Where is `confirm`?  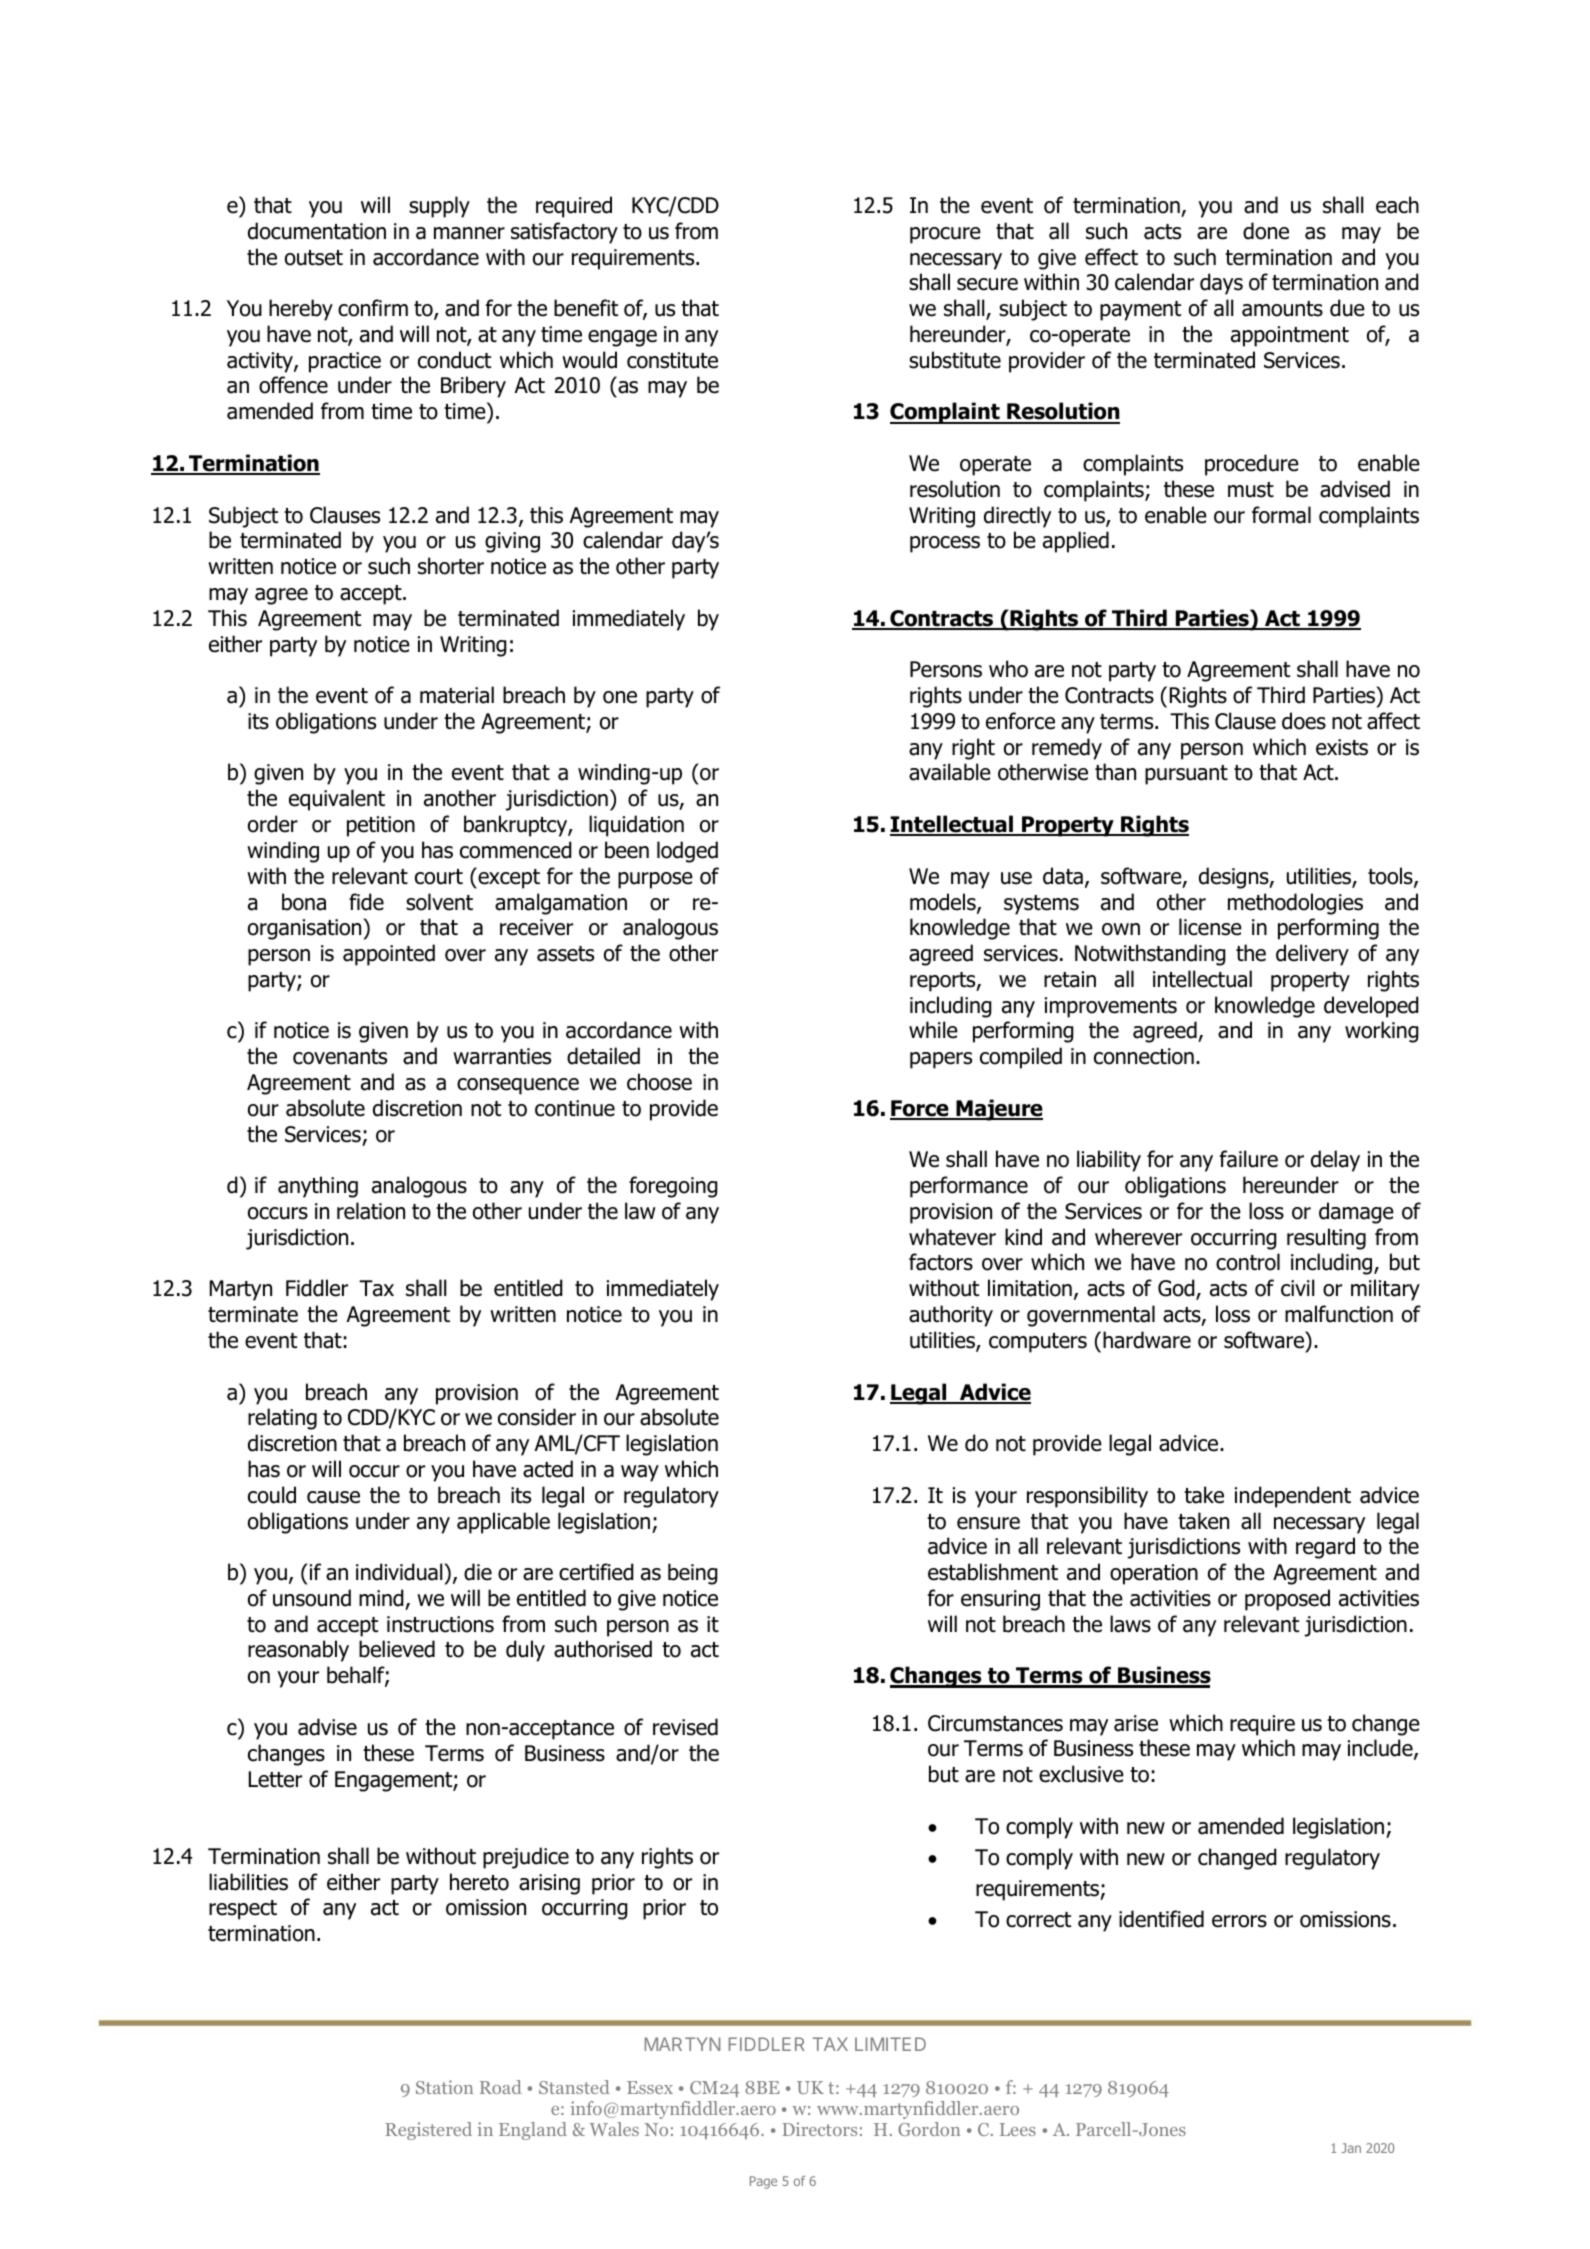 confirm is located at coordinates (373, 308).
